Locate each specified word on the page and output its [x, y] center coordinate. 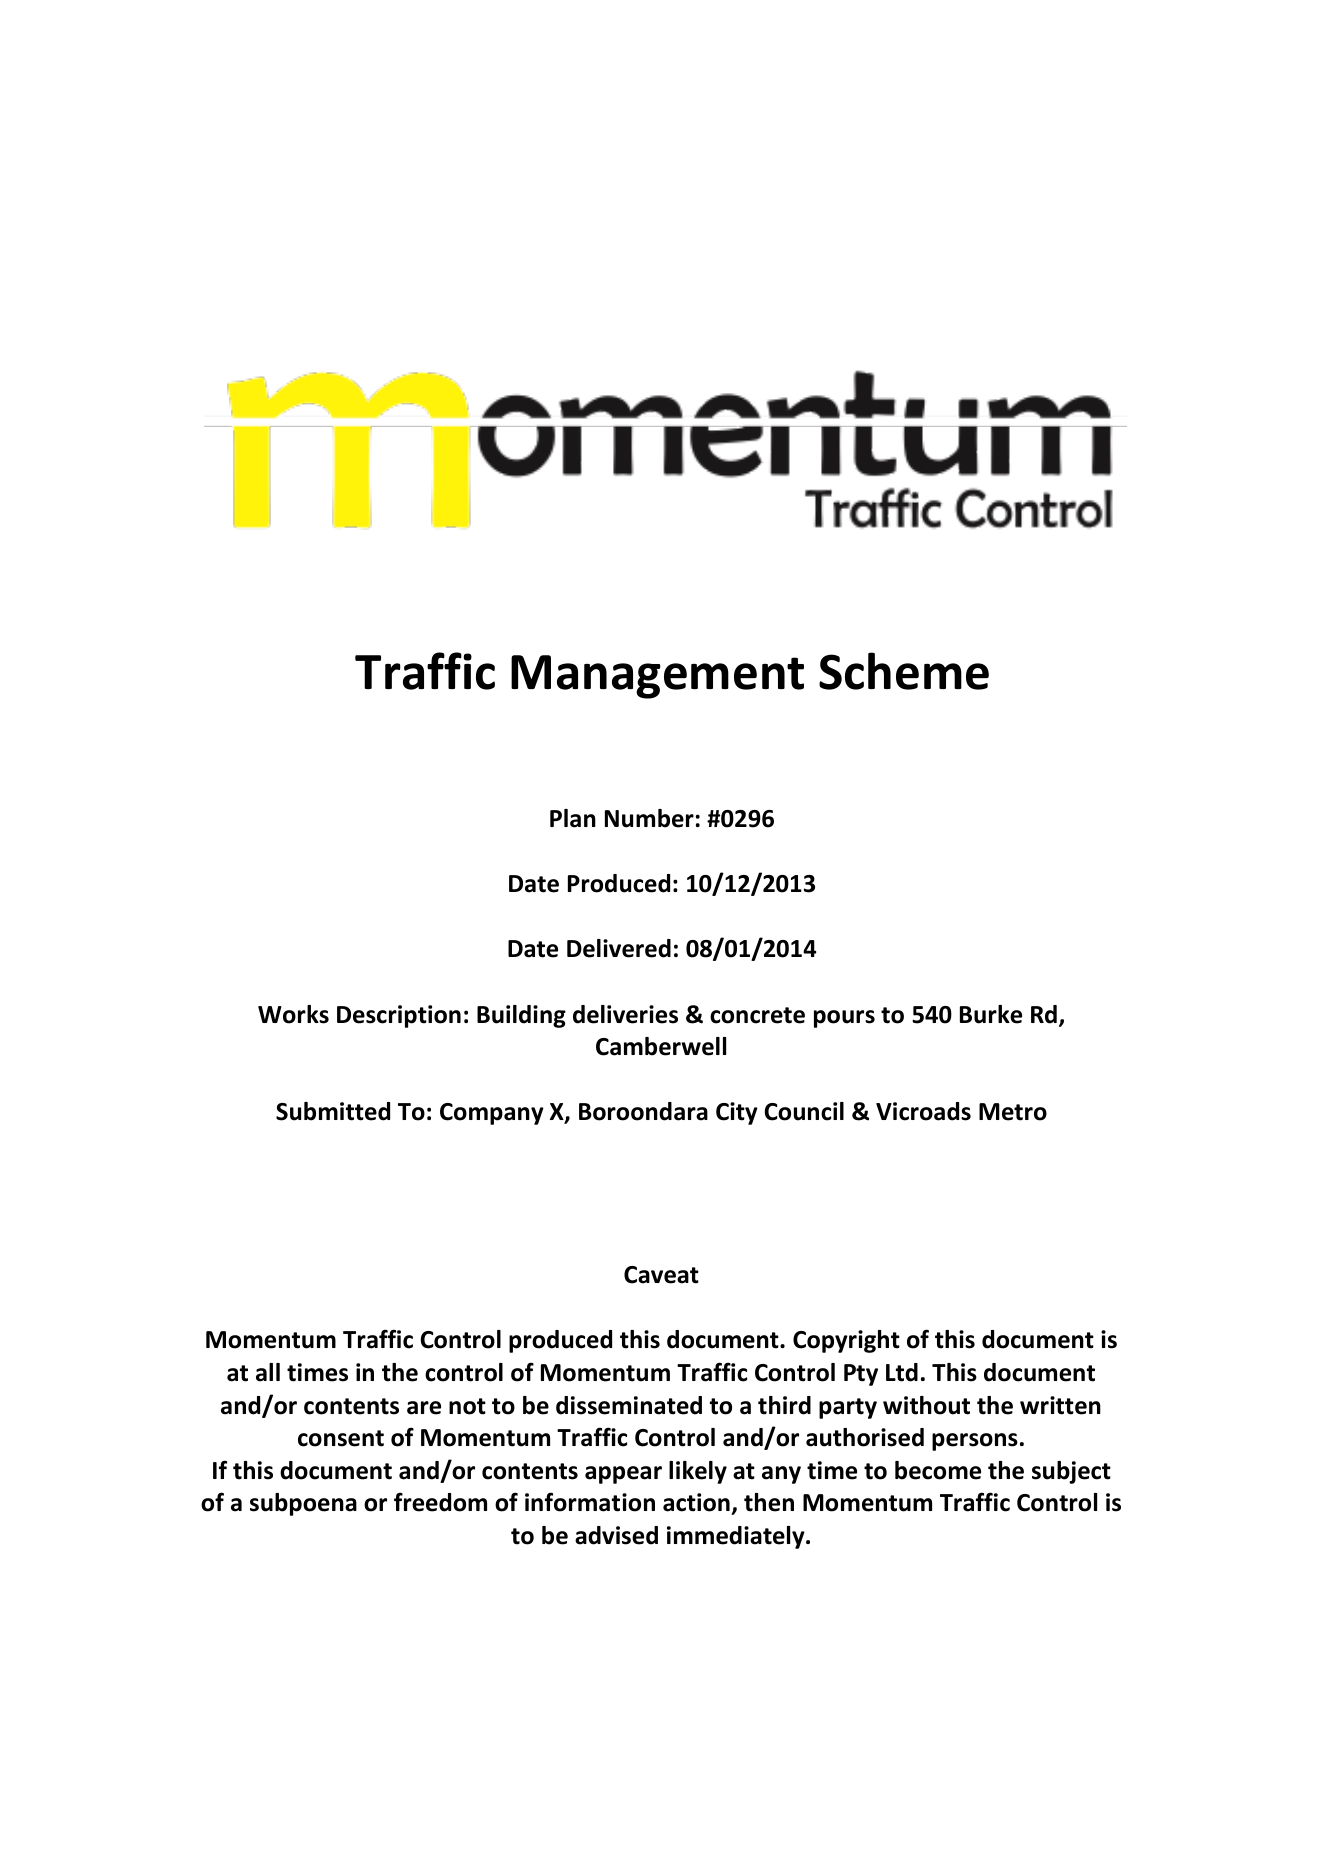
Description [399, 1016]
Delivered [619, 948]
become [938, 1470]
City [737, 1113]
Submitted [333, 1111]
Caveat [661, 1275]
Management [657, 677]
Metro [1013, 1112]
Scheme [904, 671]
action [697, 1504]
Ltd [902, 1372]
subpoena [303, 1504]
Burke [991, 1014]
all [268, 1372]
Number [649, 818]
